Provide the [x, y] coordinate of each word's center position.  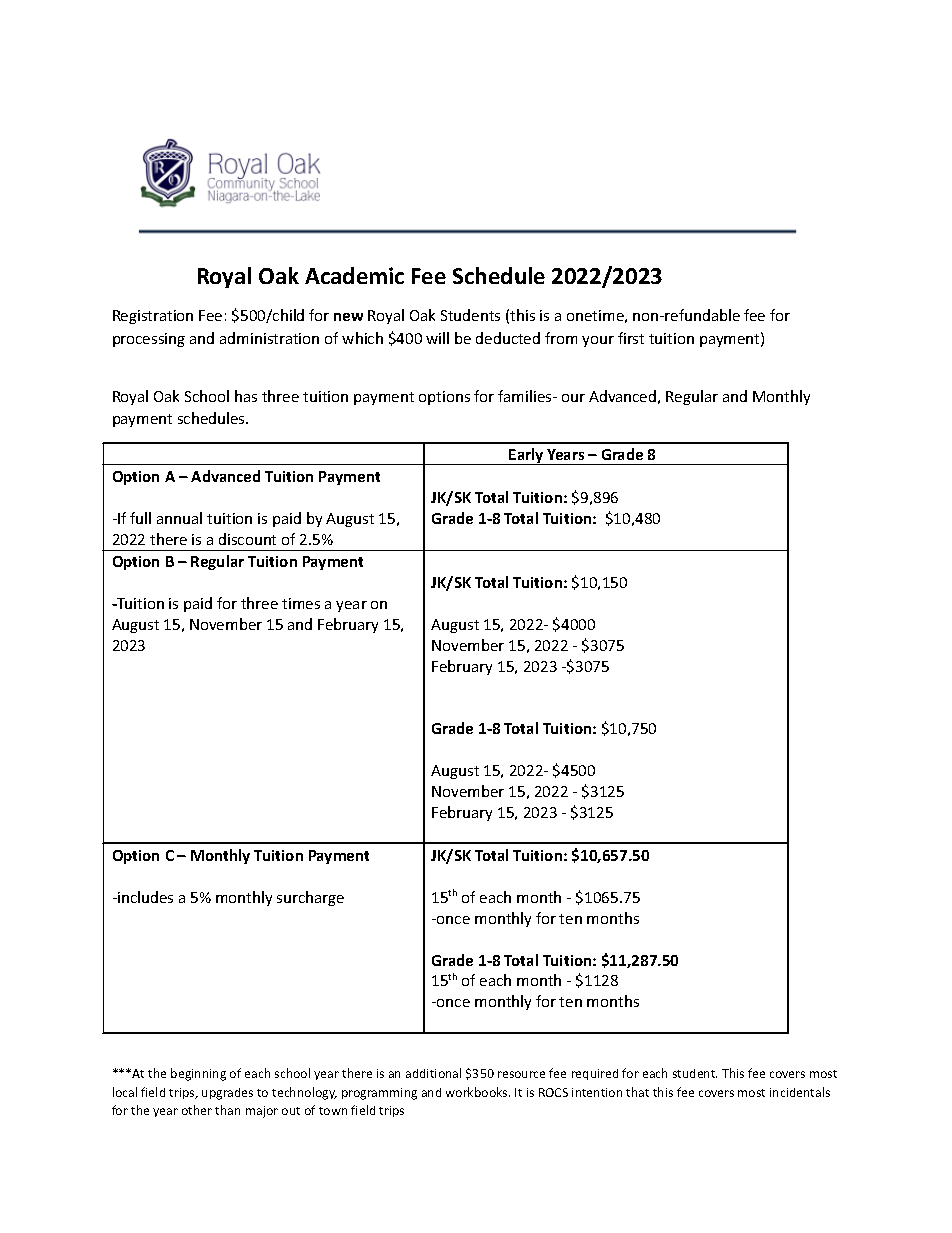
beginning [198, 1074]
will [437, 338]
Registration [153, 317]
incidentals [800, 1092]
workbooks [478, 1092]
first [631, 338]
